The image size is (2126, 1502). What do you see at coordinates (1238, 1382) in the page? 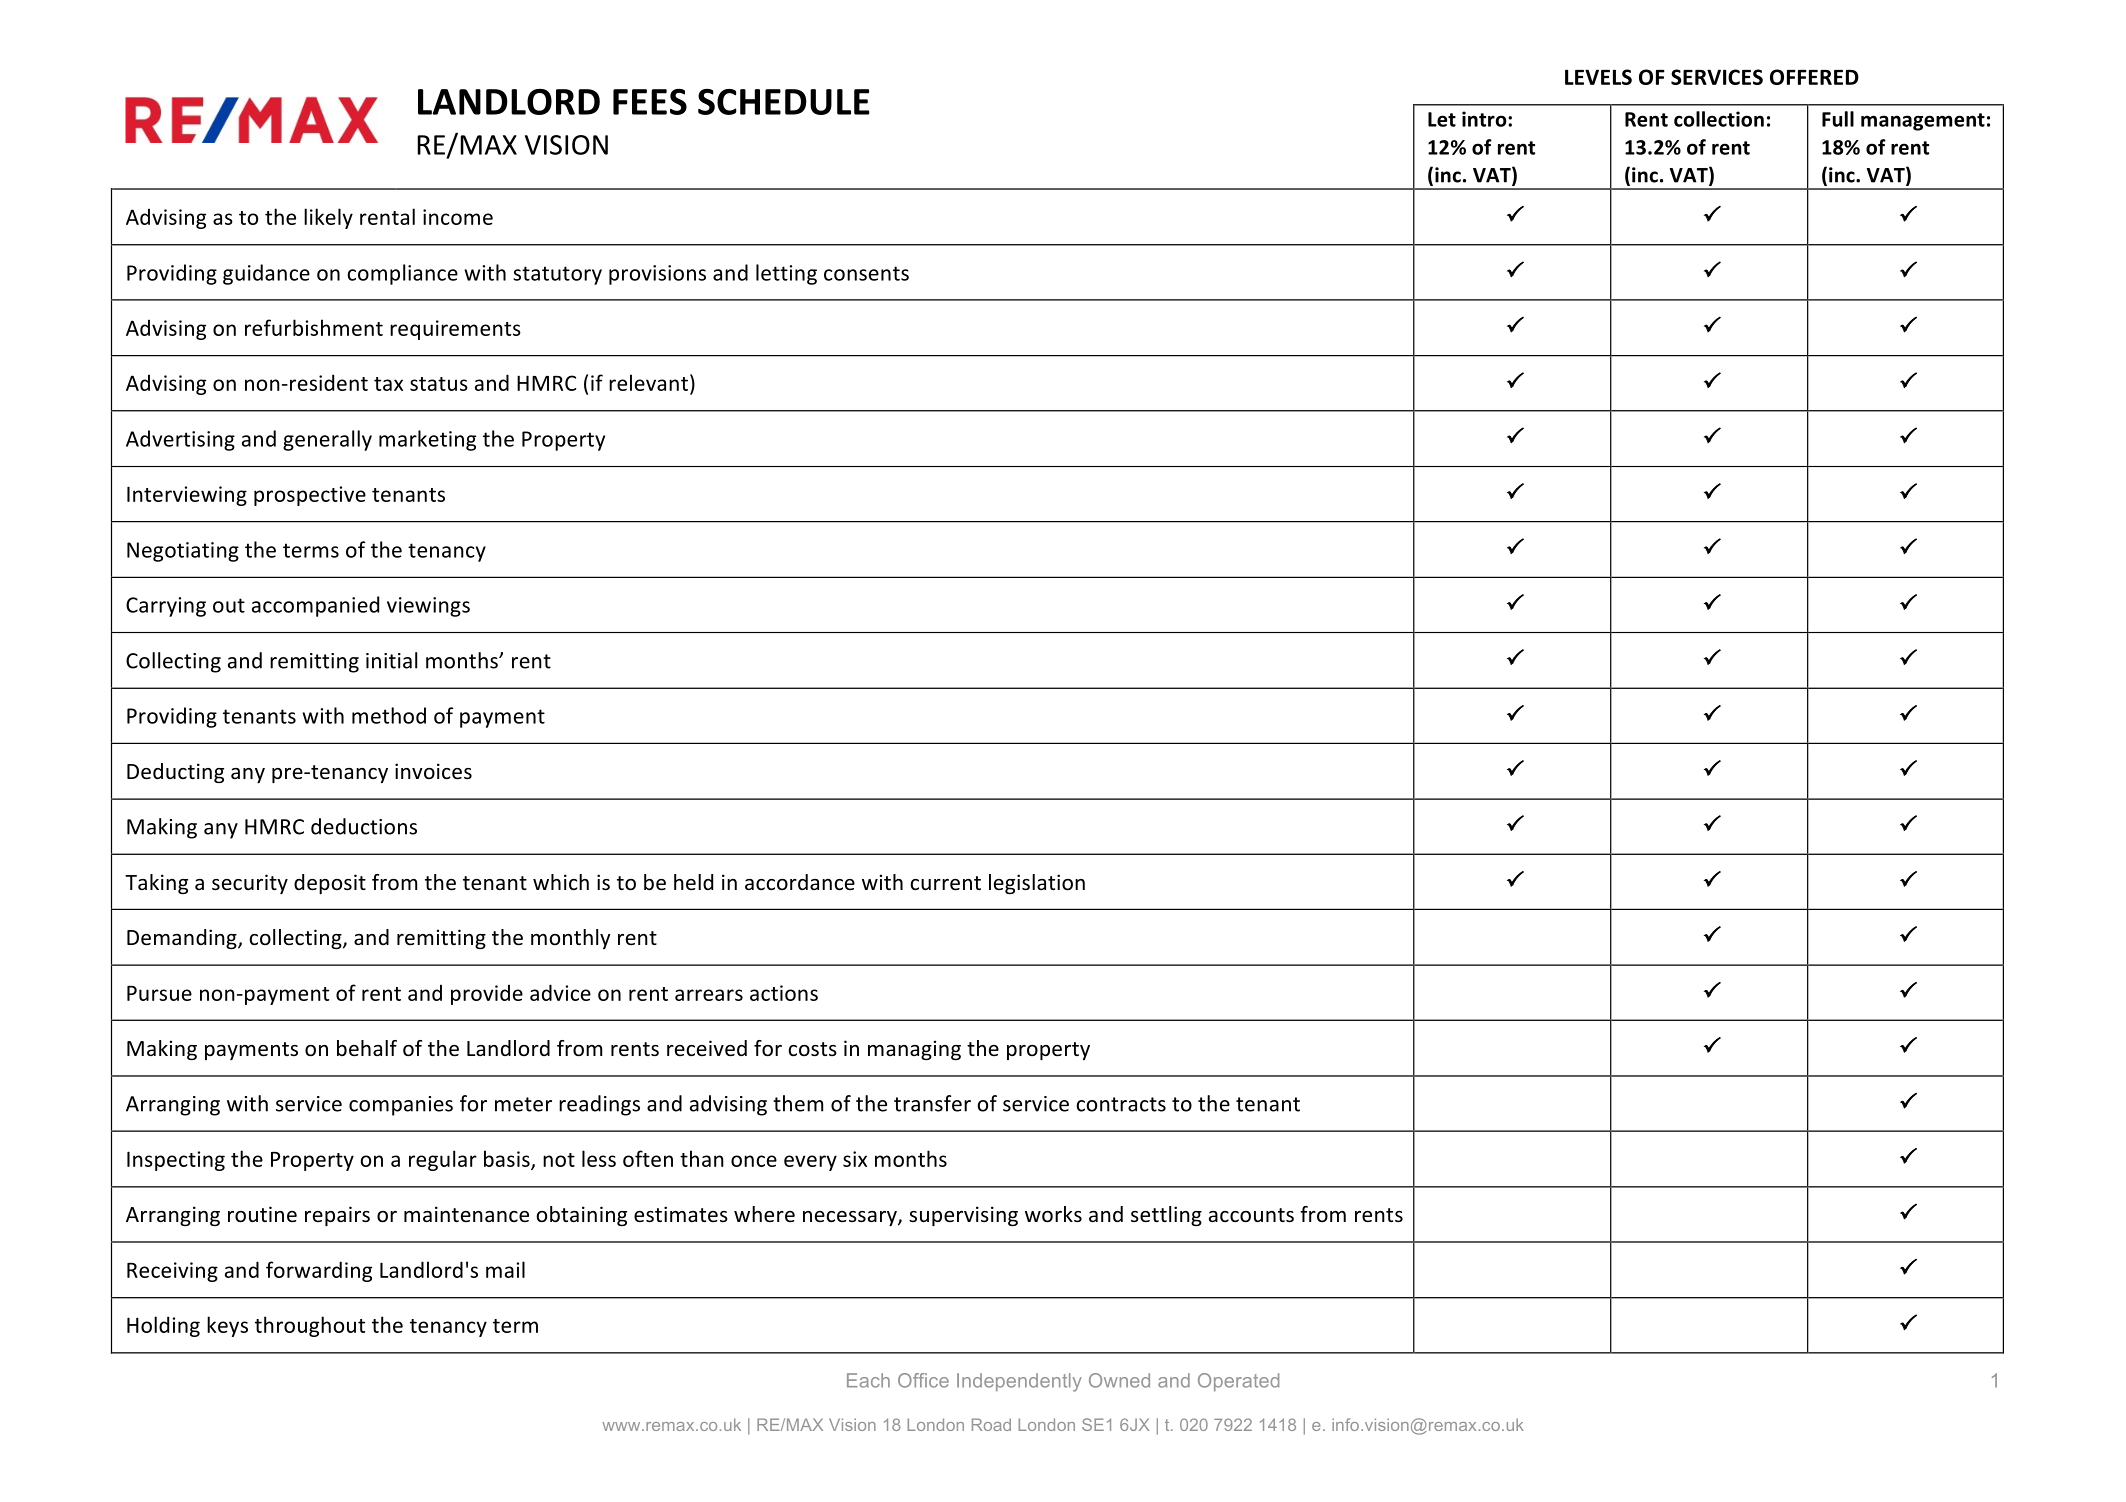
I see `Operated` at bounding box center [1238, 1382].
